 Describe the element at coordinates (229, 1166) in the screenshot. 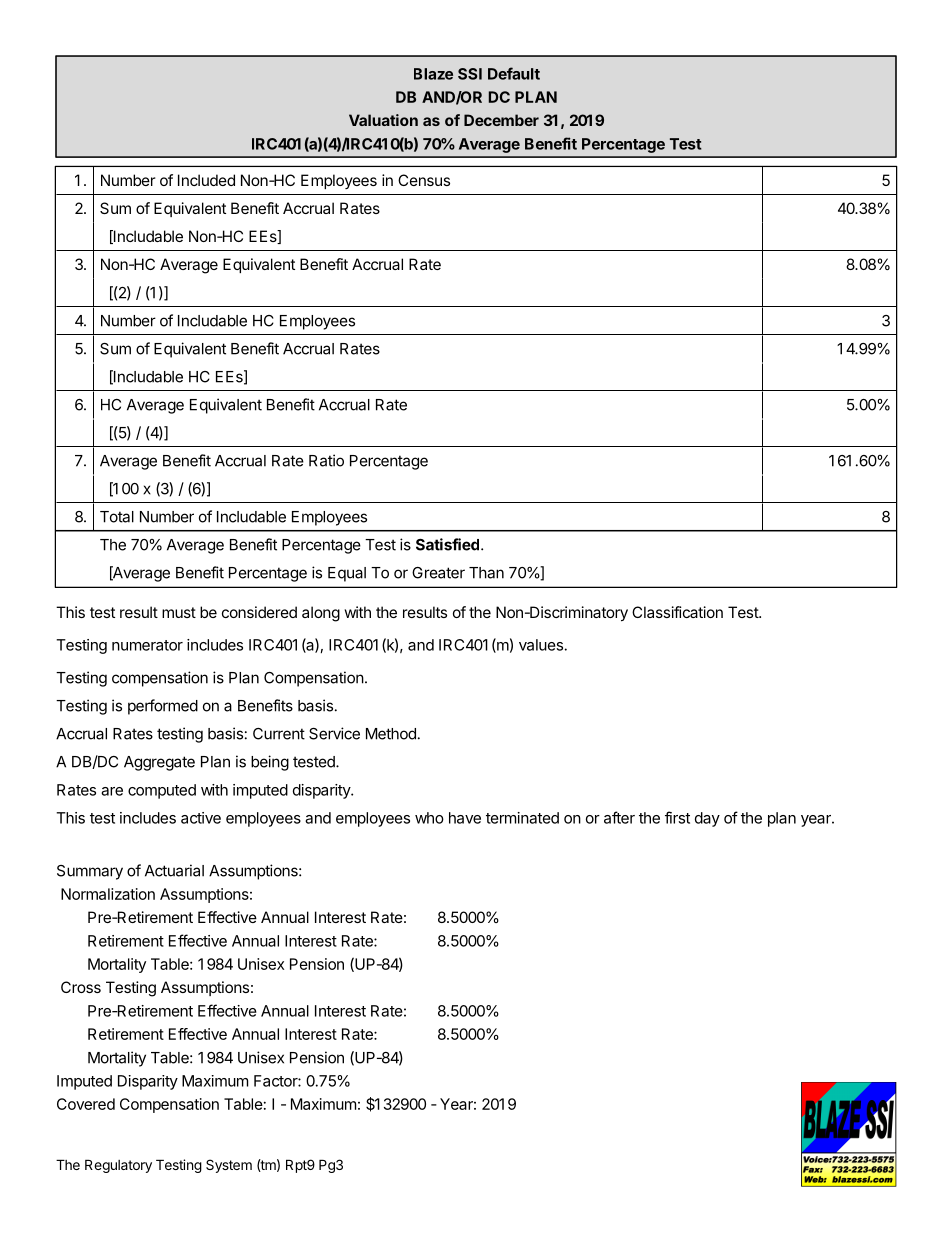

I see `System` at that location.
